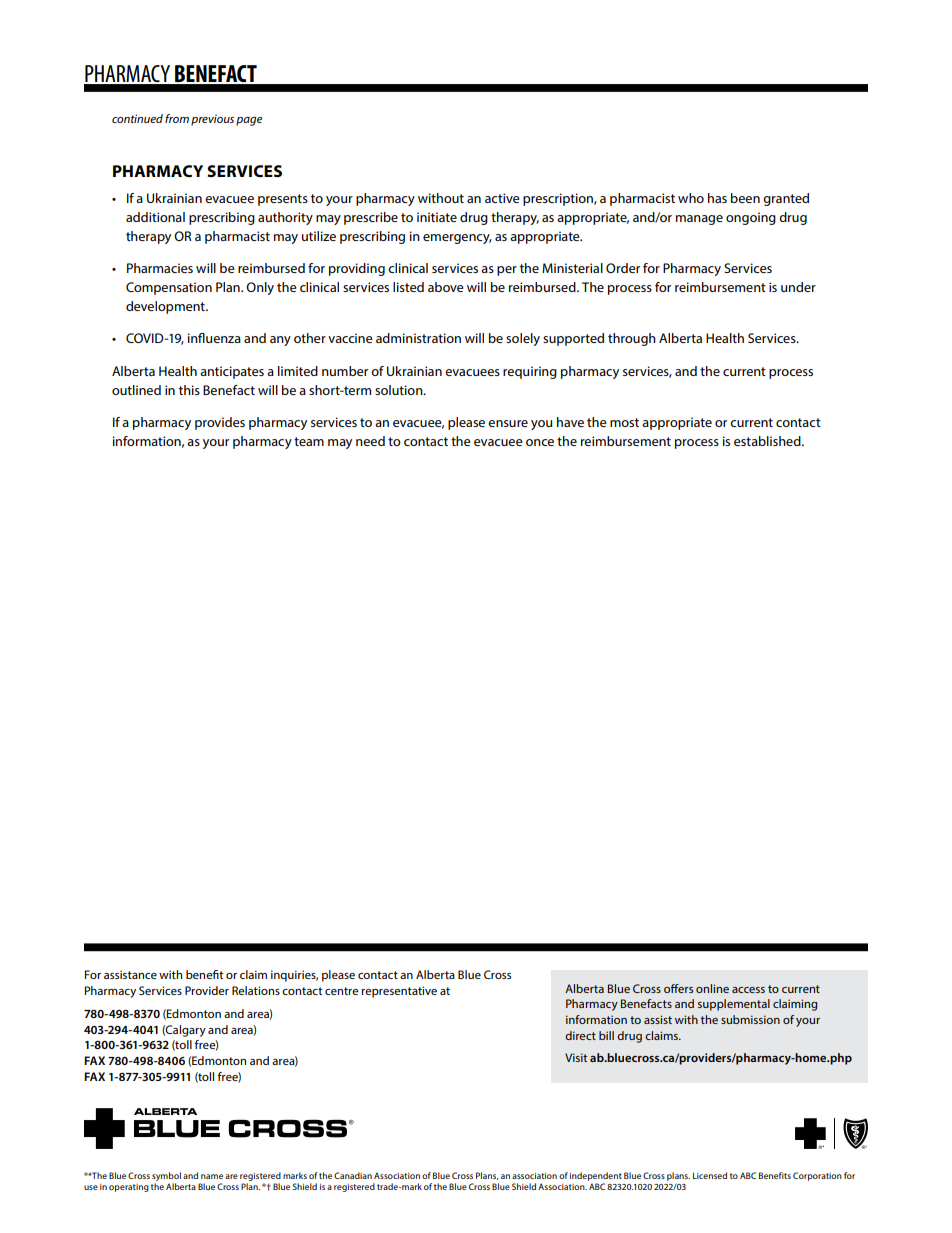 This image has height=1233, width=952. Describe the element at coordinates (177, 118) in the image. I see `from` at that location.
